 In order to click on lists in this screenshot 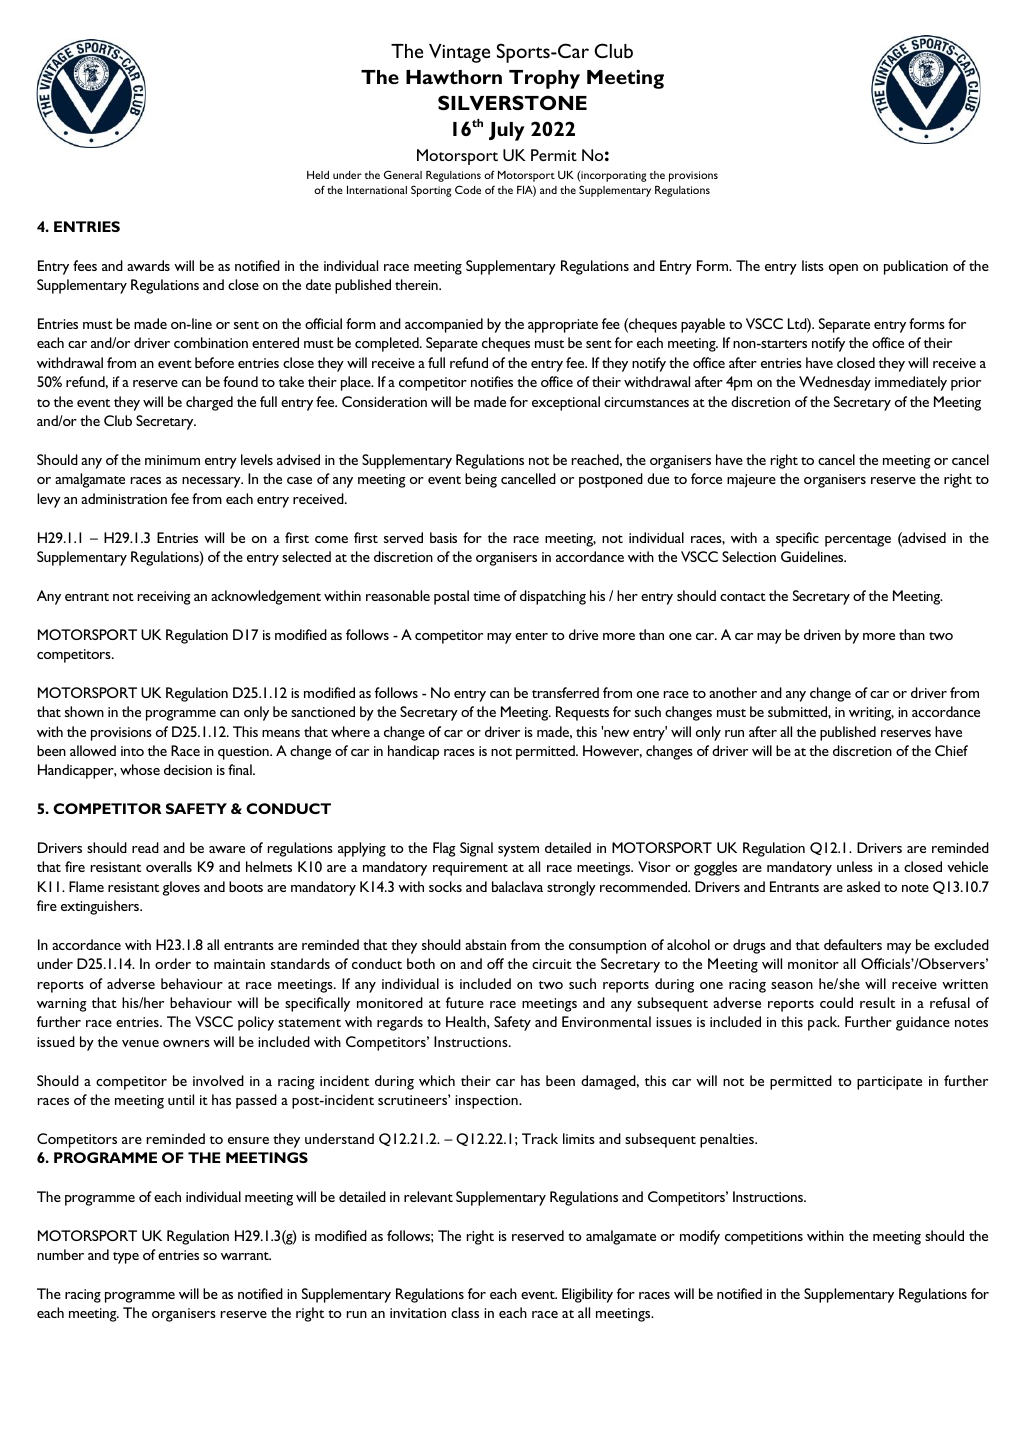, I will do `click(813, 265)`.
